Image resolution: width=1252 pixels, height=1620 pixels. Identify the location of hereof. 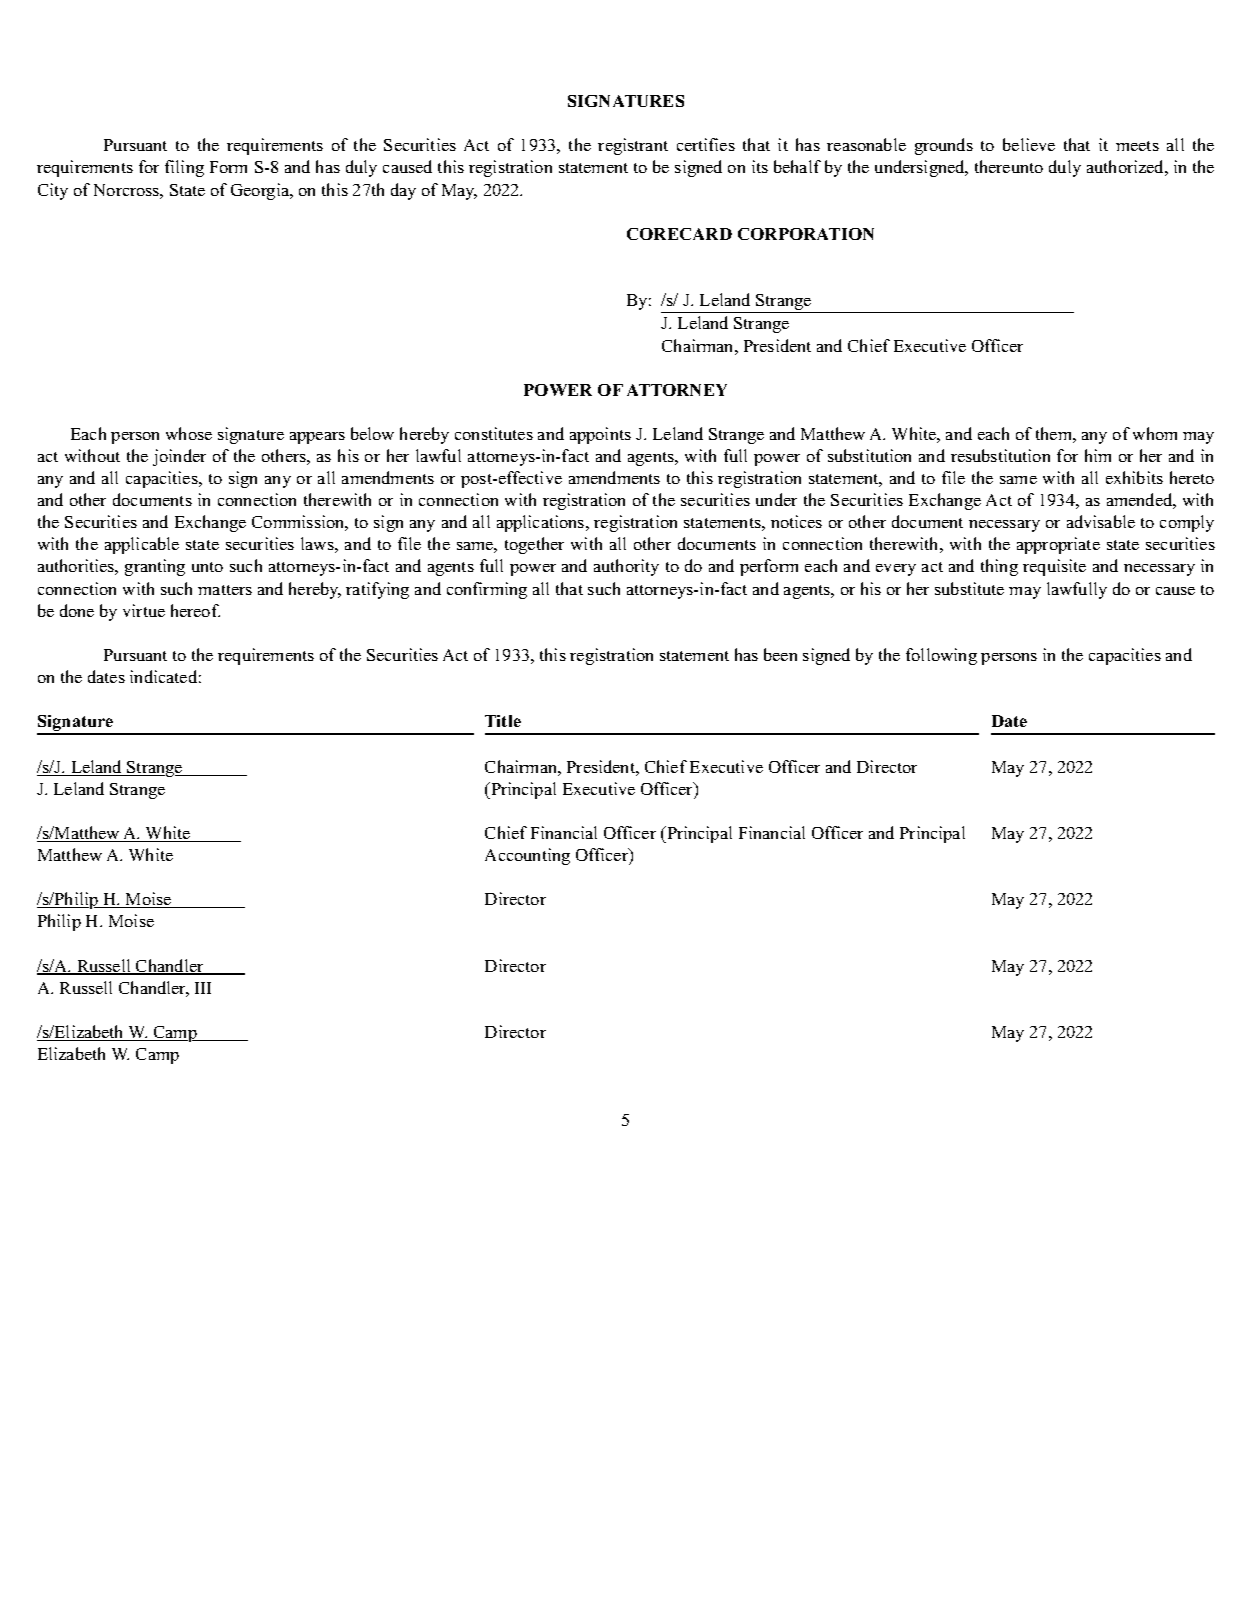
(195, 610).
